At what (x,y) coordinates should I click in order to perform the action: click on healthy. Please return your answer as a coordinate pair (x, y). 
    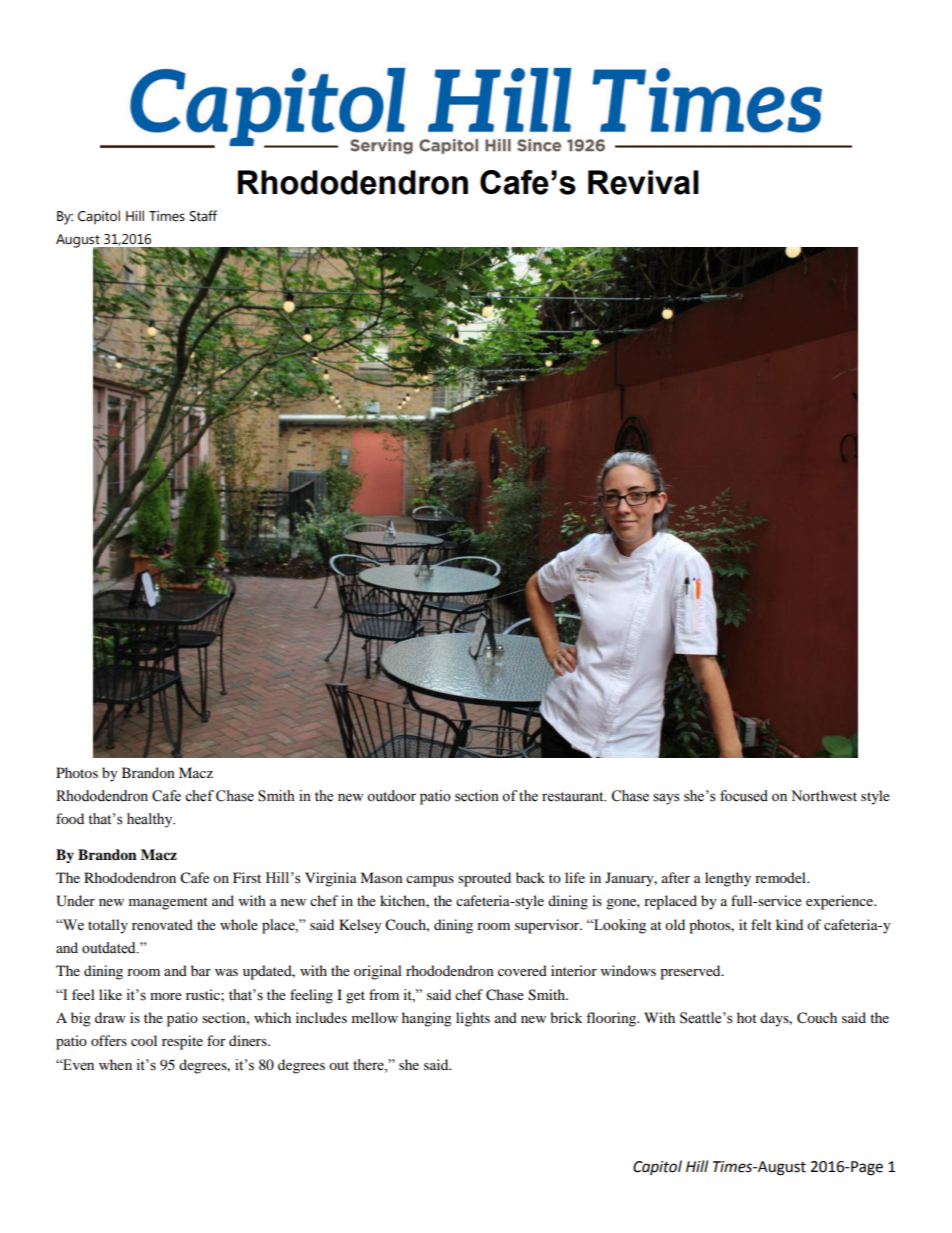
    Looking at the image, I should click on (151, 820).
